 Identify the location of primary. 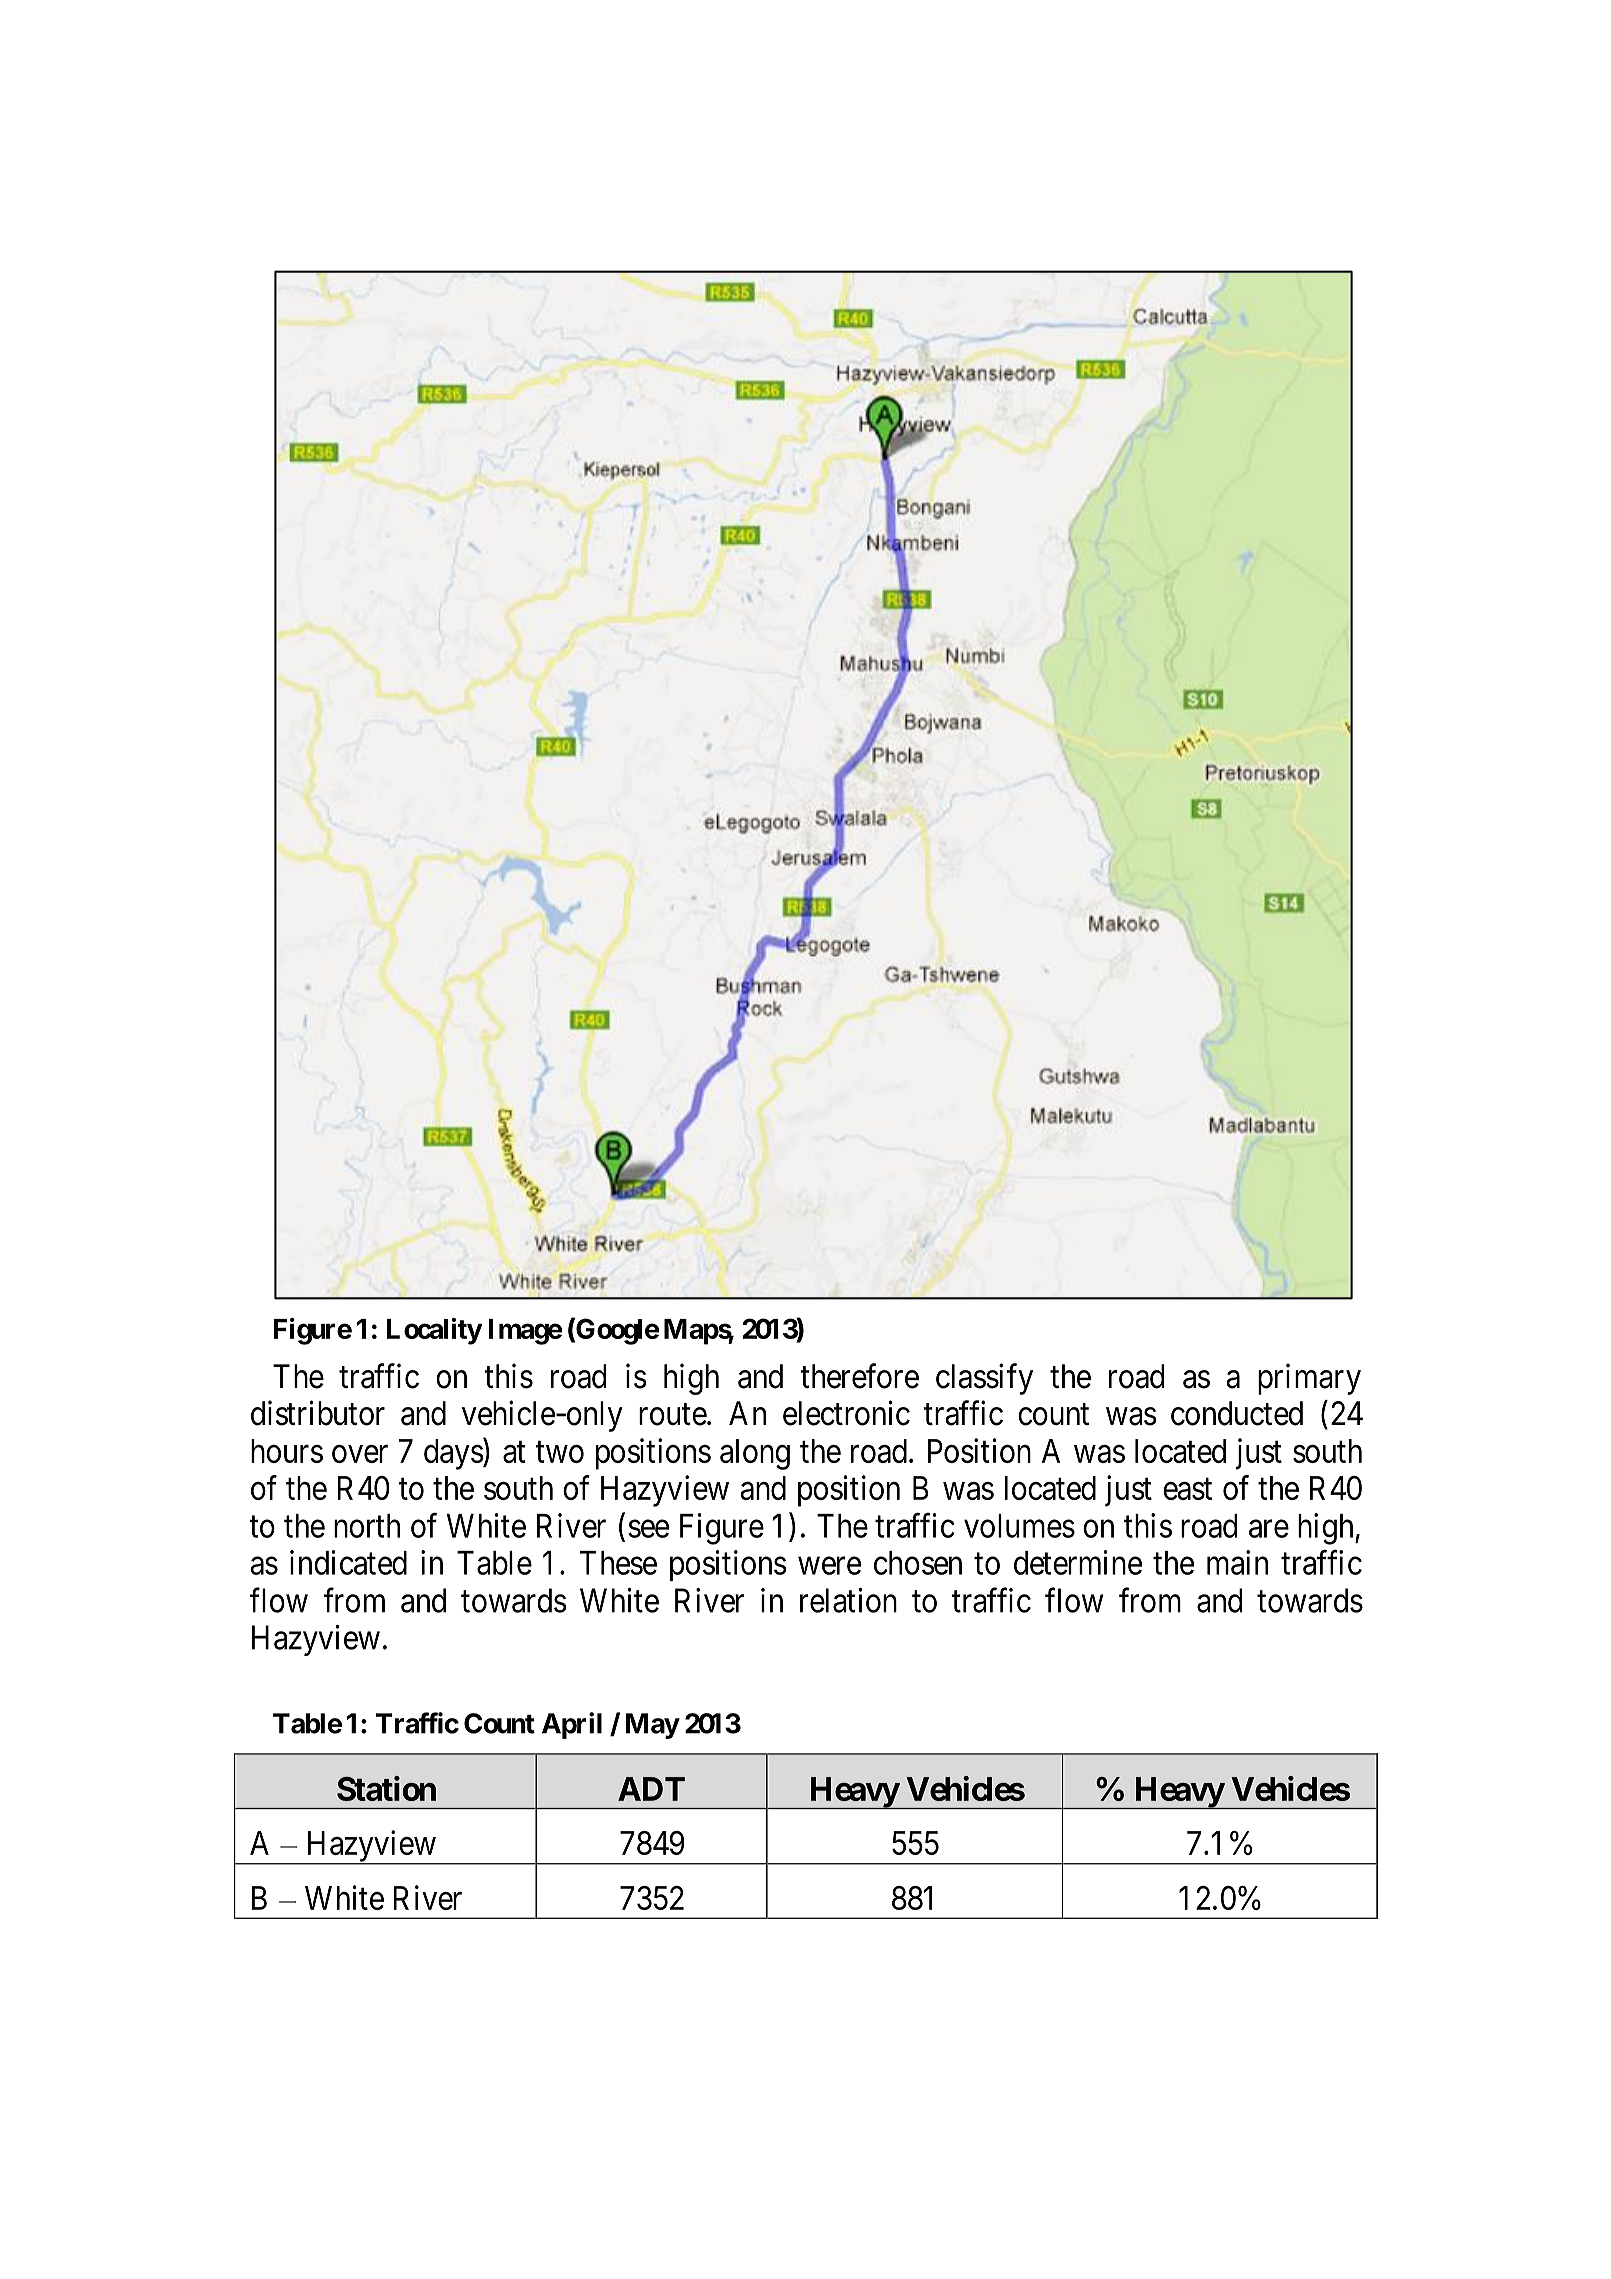
(1309, 1379).
